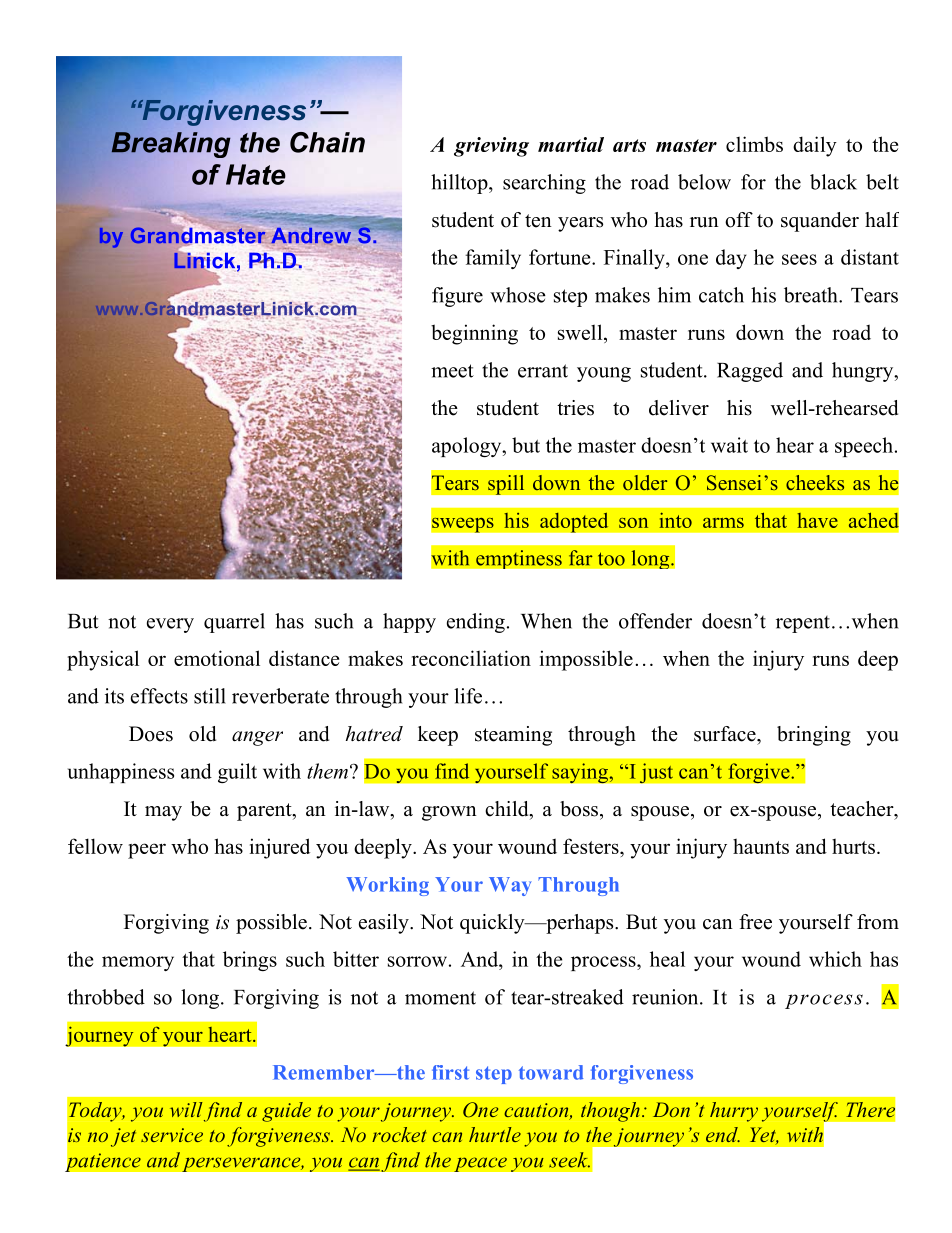 The width and height of the document is (952, 1233). What do you see at coordinates (170, 145) in the document?
I see `Breaking` at bounding box center [170, 145].
